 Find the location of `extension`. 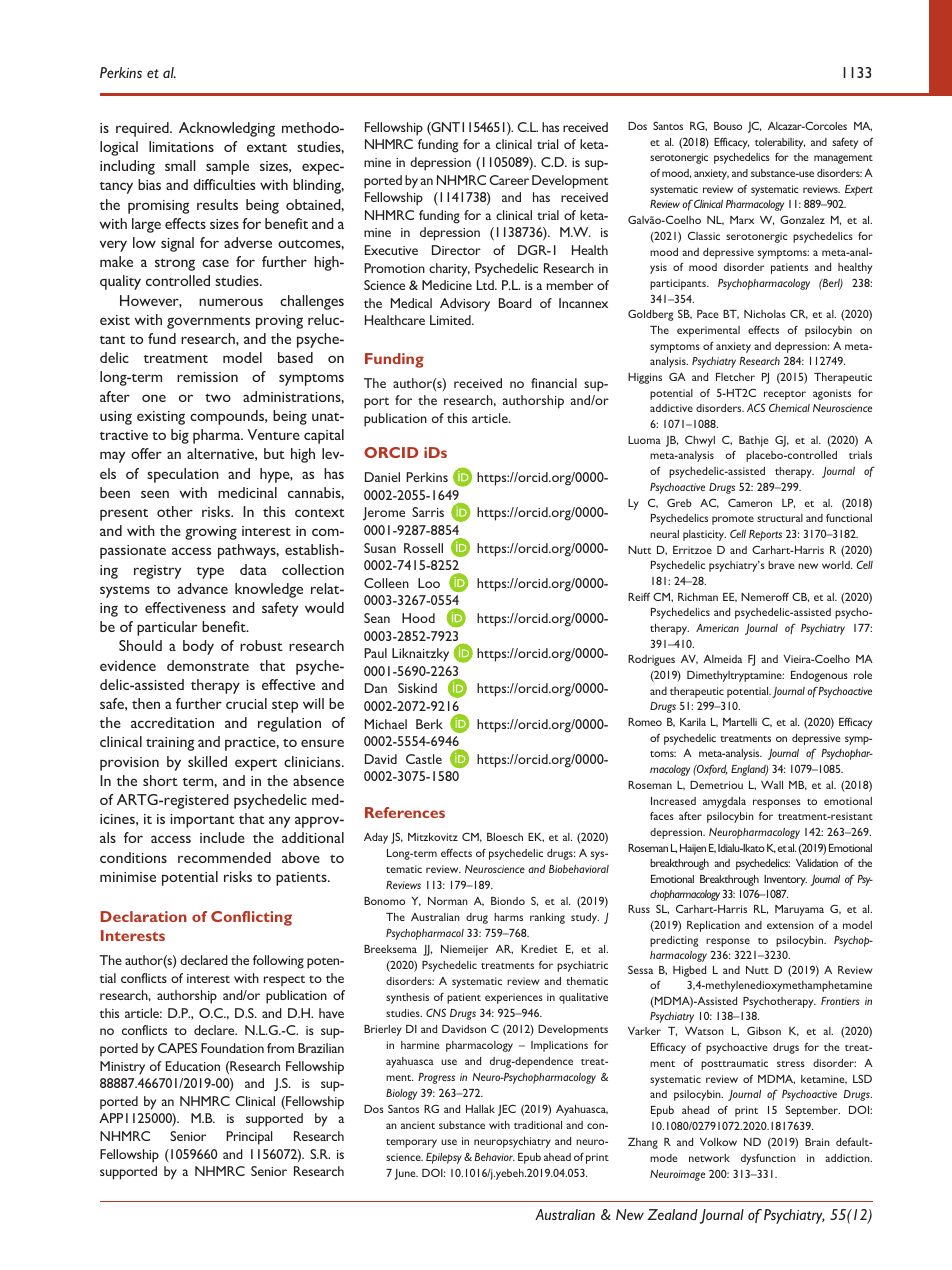

extension is located at coordinates (790, 925).
